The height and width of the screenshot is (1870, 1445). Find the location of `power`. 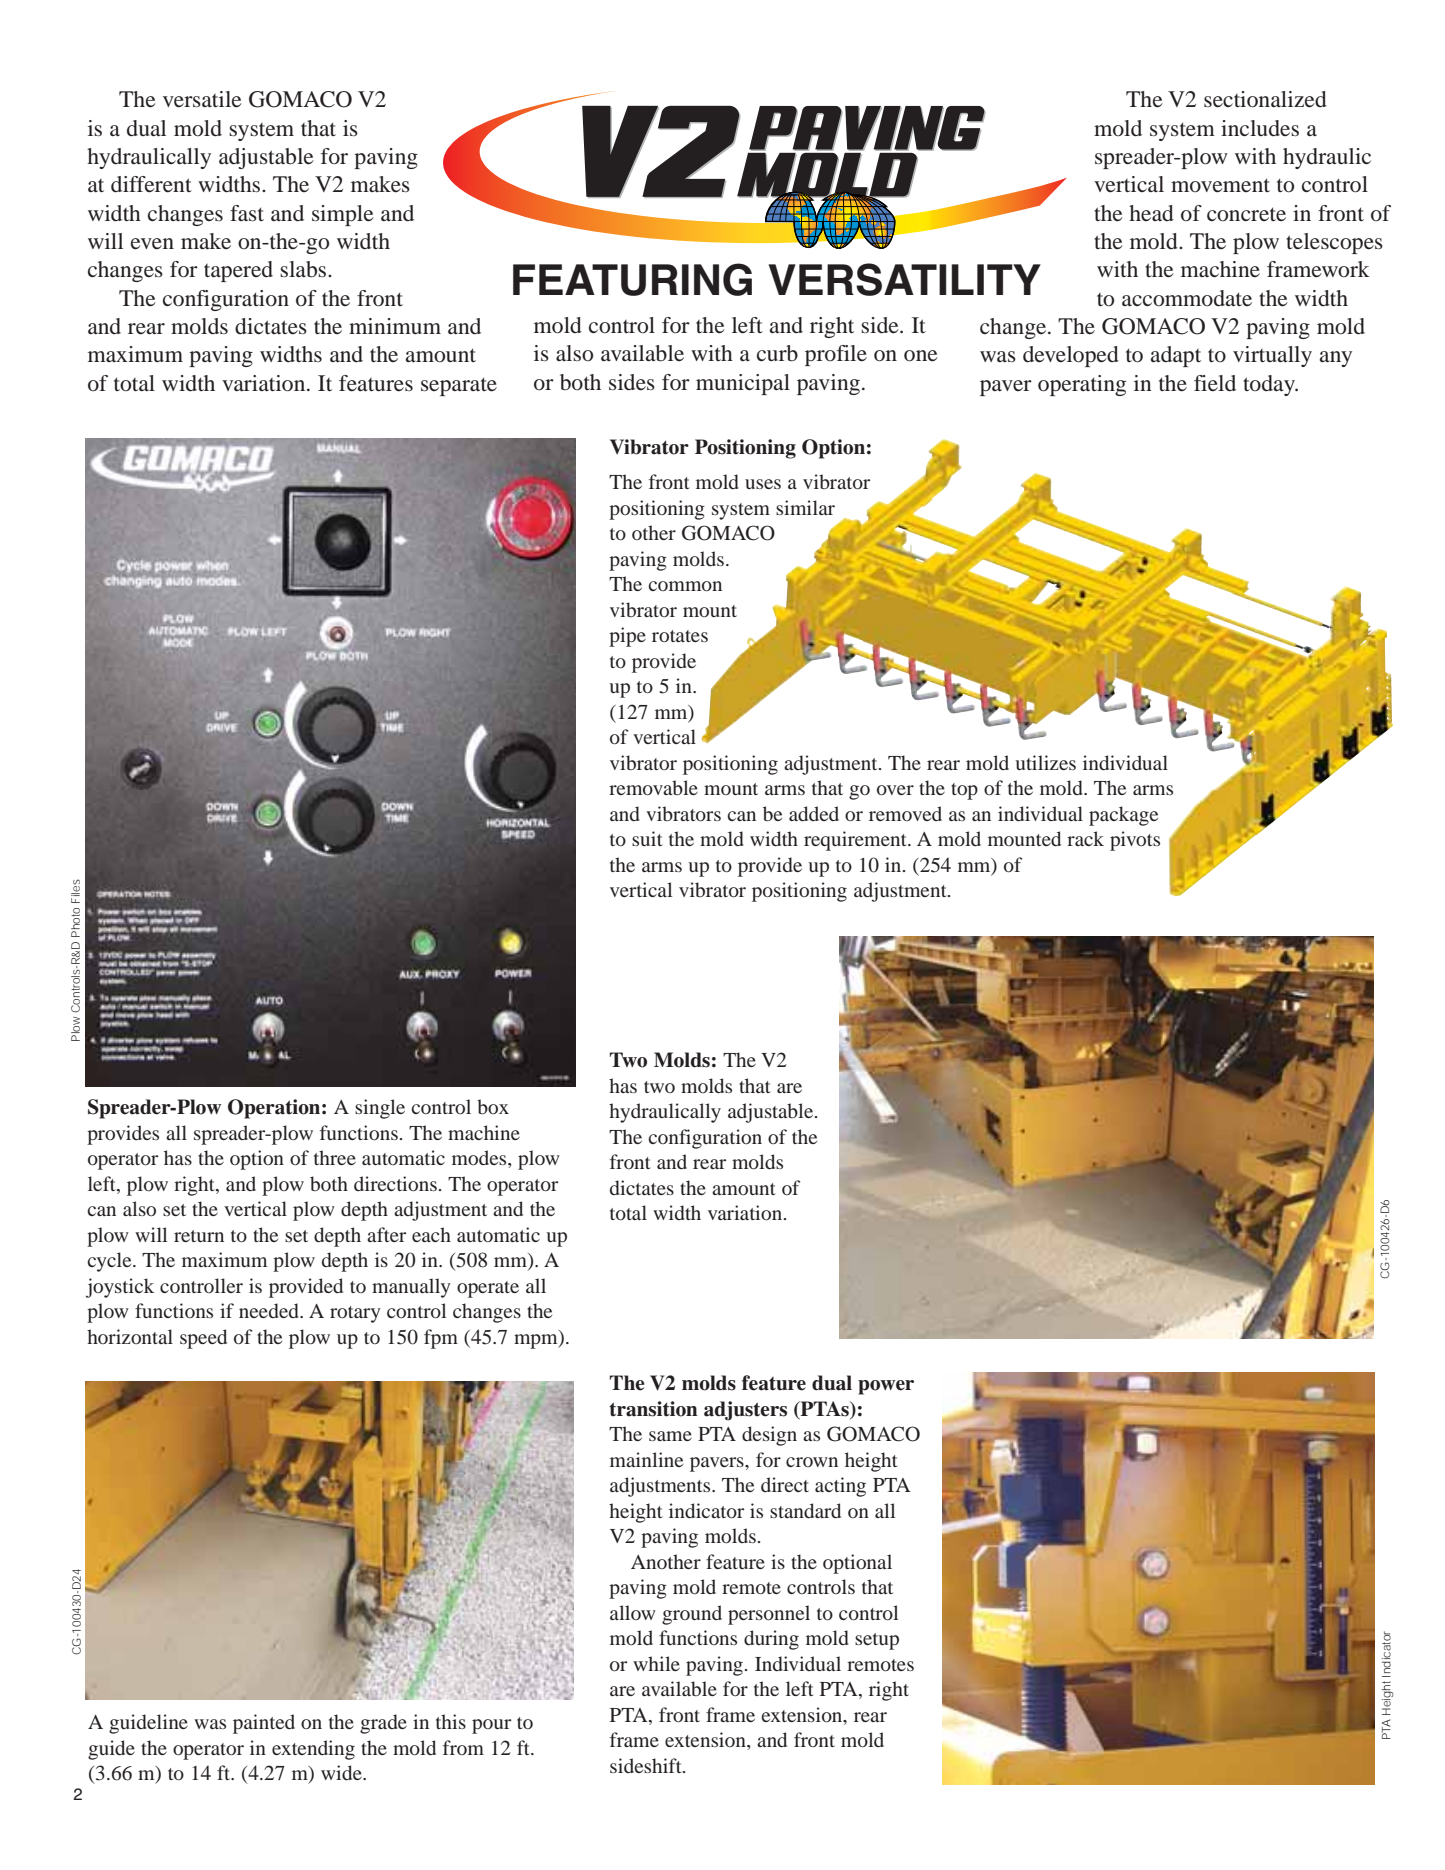

power is located at coordinates (886, 1387).
